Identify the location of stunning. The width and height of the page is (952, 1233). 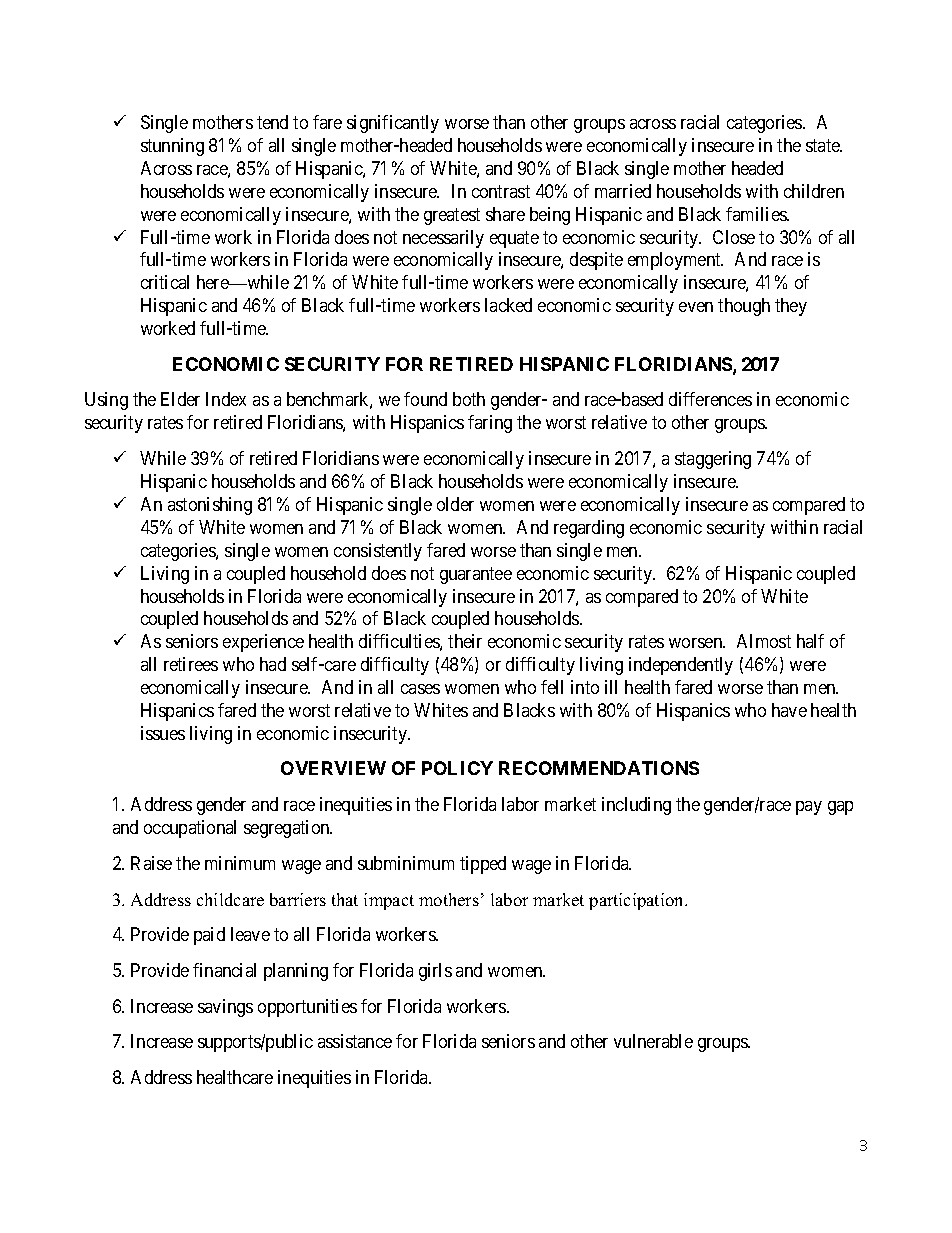
(172, 147).
